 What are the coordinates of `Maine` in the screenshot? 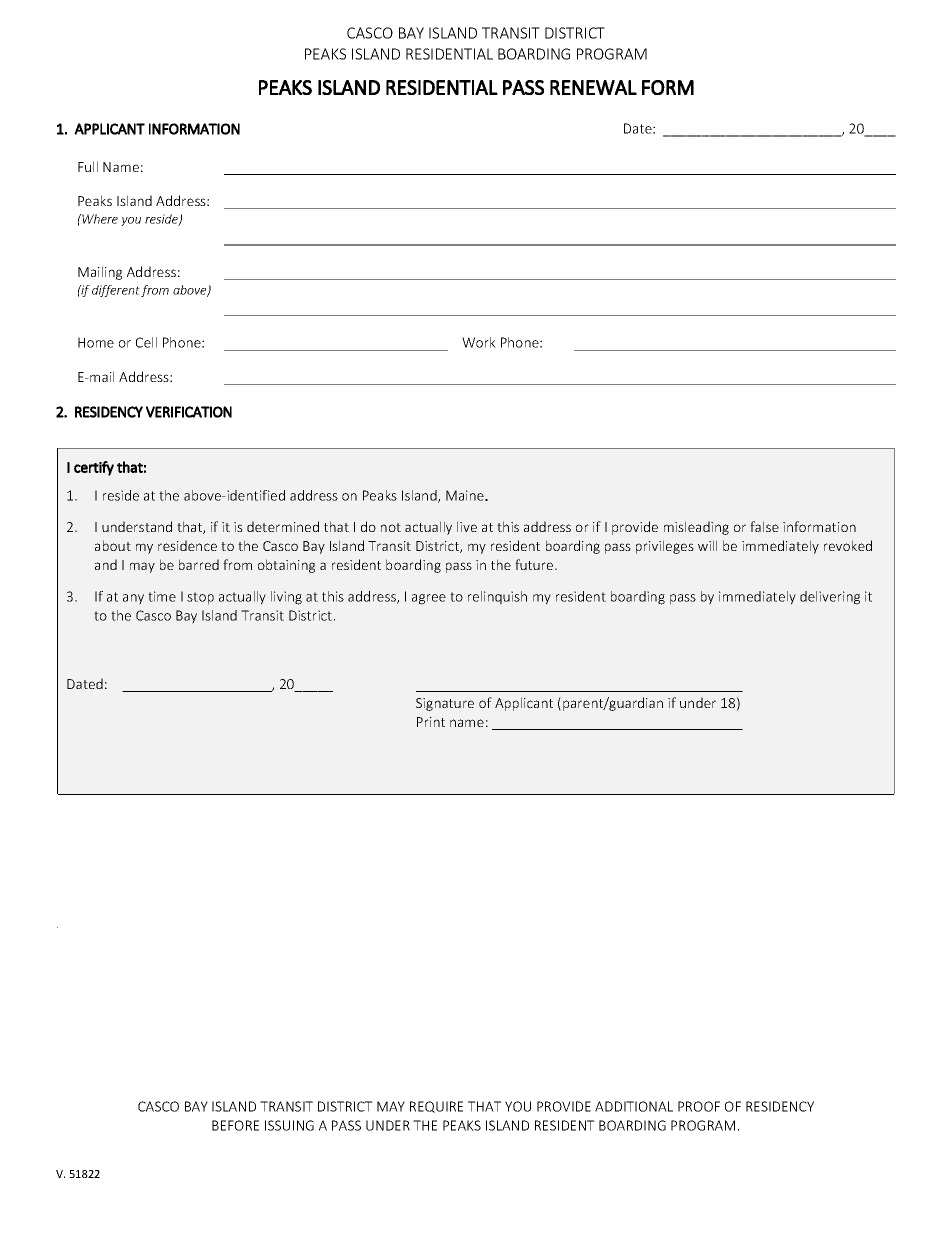 It's located at (466, 495).
